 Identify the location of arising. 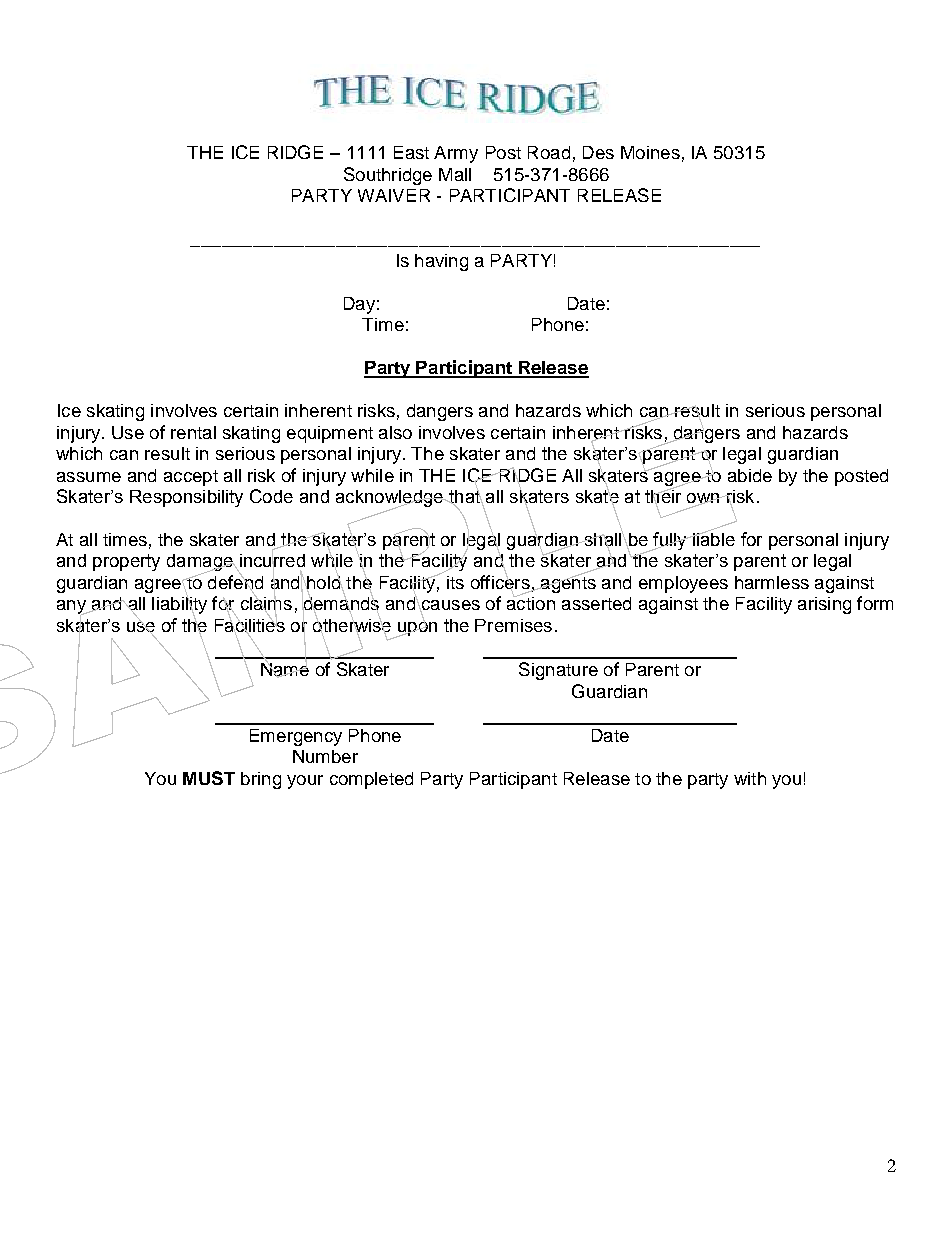
(824, 605).
